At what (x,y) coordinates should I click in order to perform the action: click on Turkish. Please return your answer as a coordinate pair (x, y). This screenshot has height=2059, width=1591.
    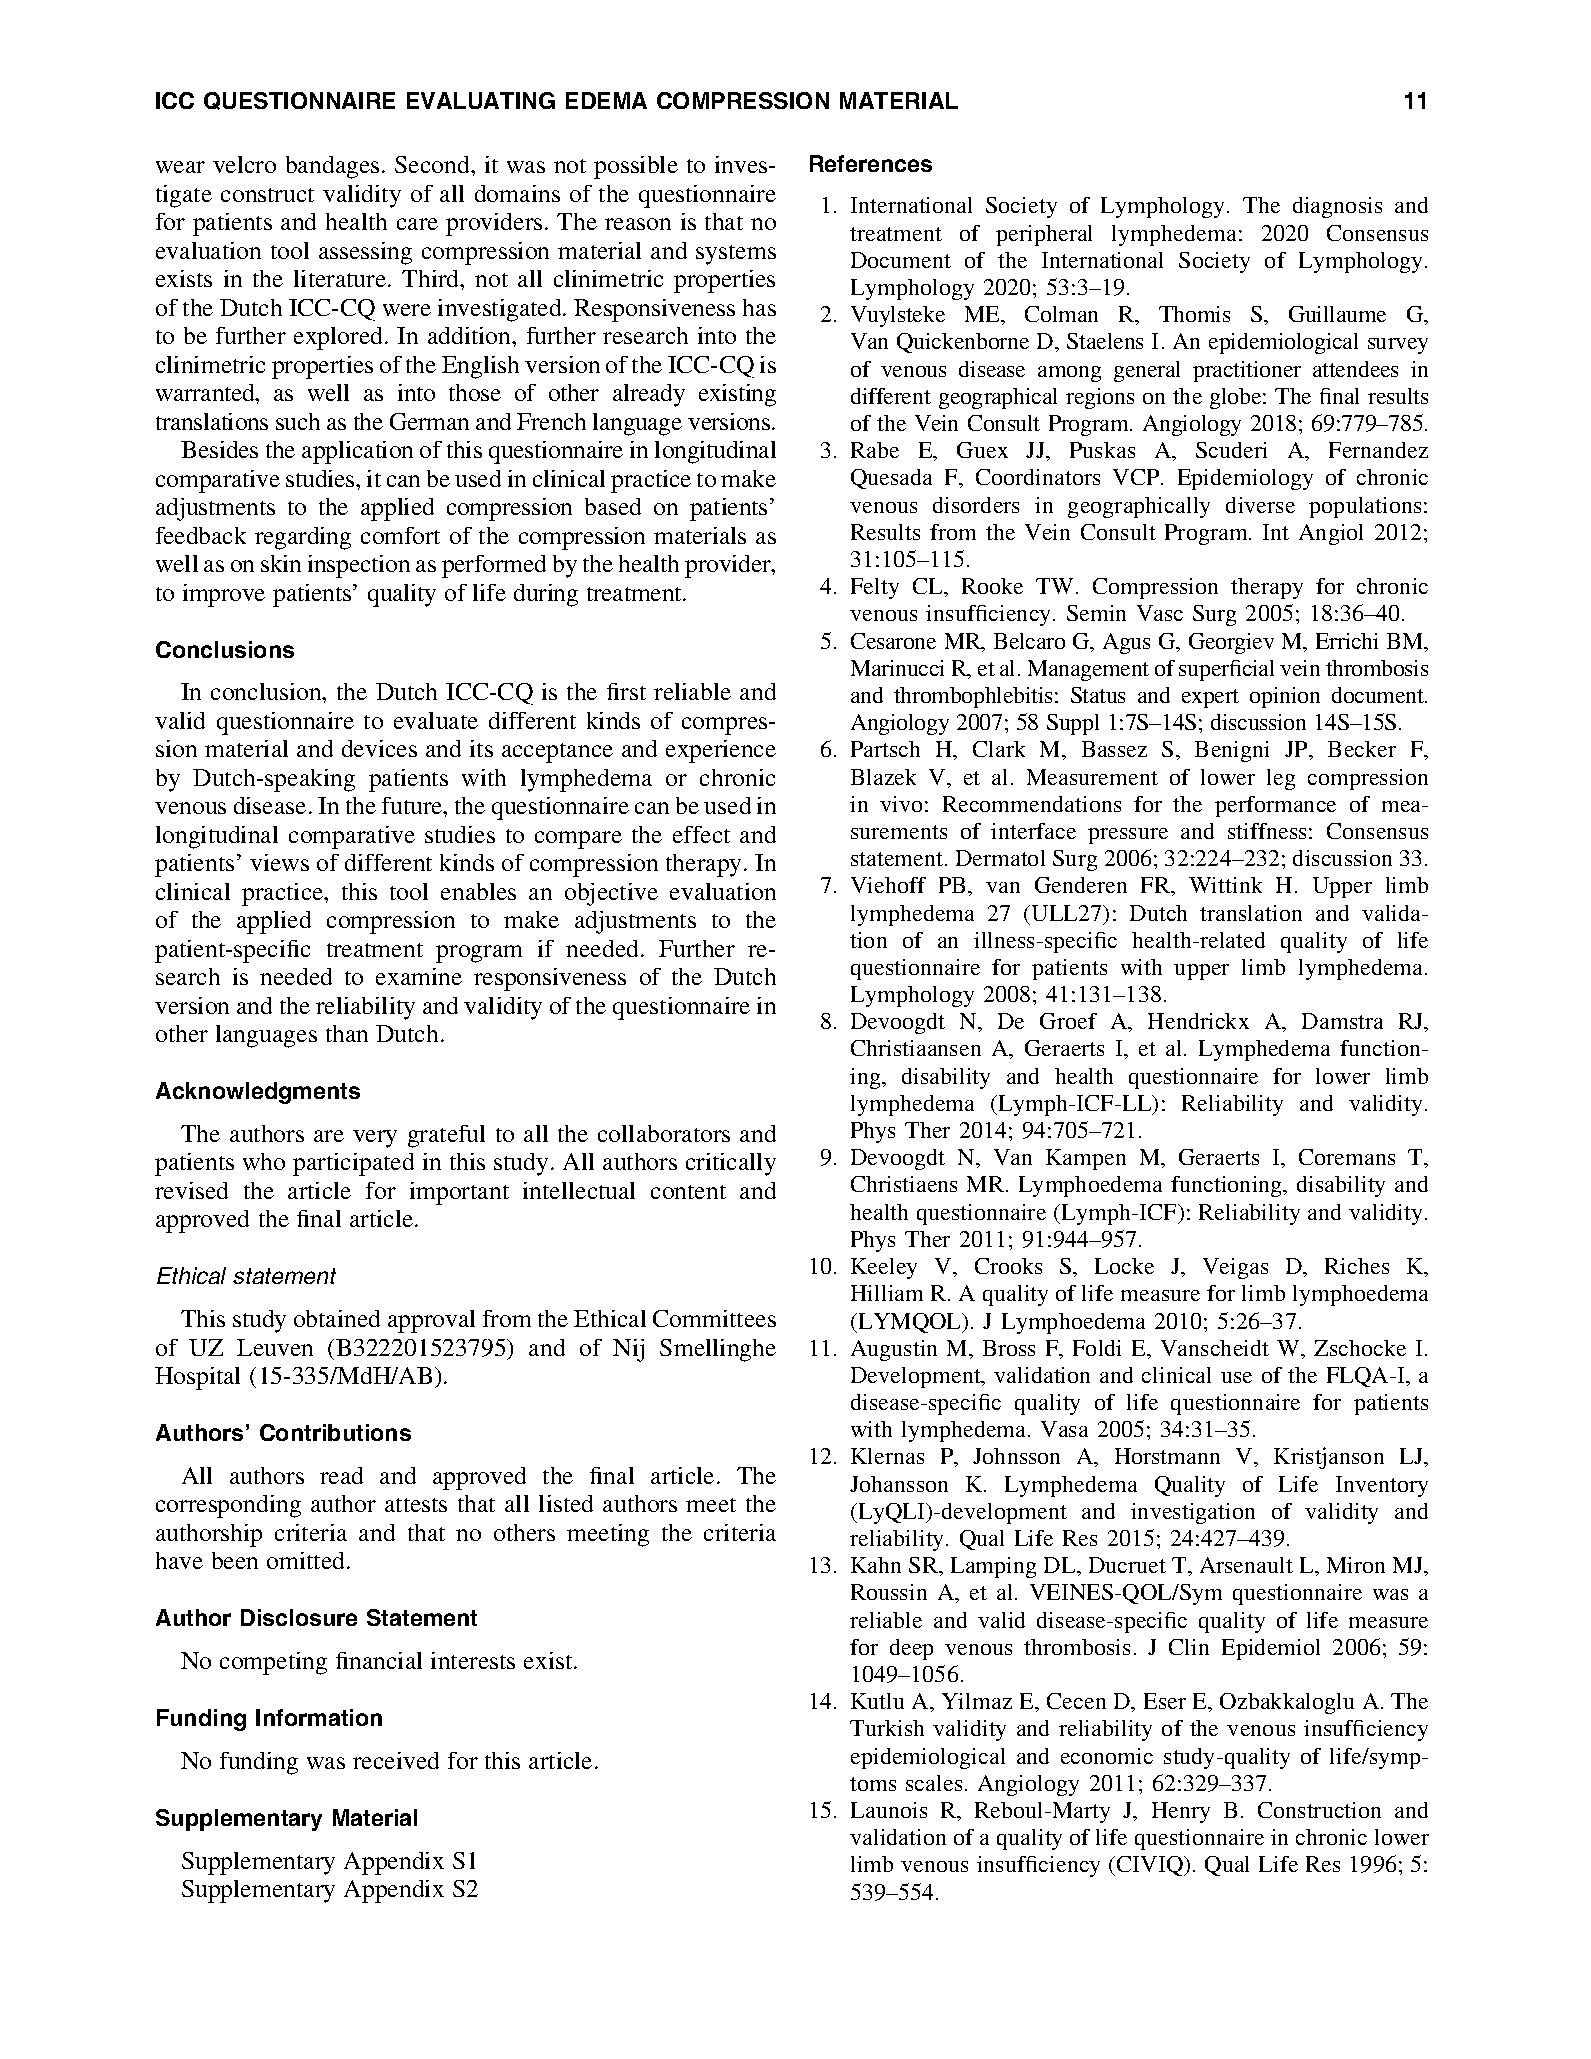
    Looking at the image, I should click on (887, 1728).
